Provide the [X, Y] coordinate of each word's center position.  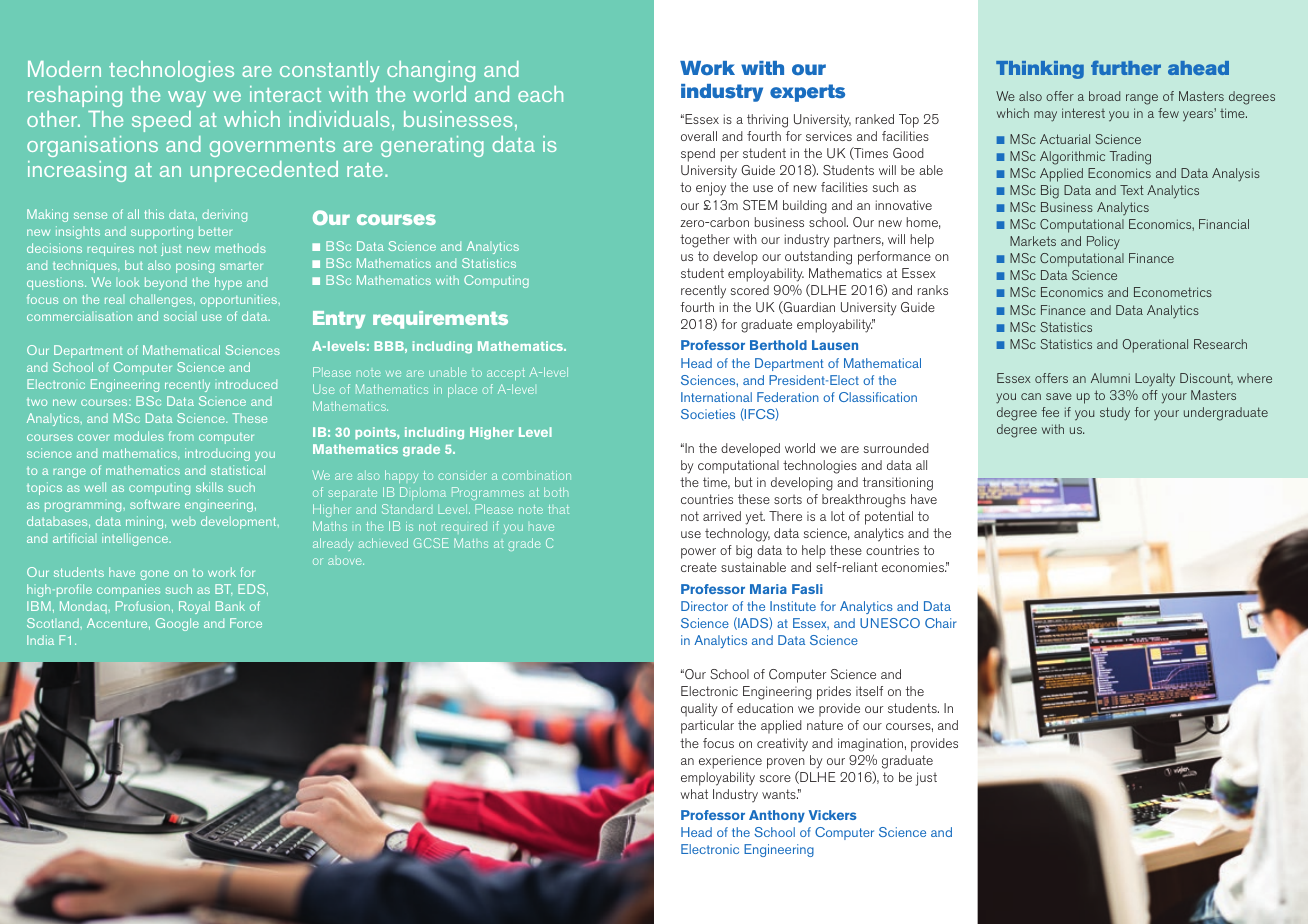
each [540, 94]
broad [1104, 96]
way [187, 99]
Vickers [833, 815]
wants [780, 794]
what [694, 794]
